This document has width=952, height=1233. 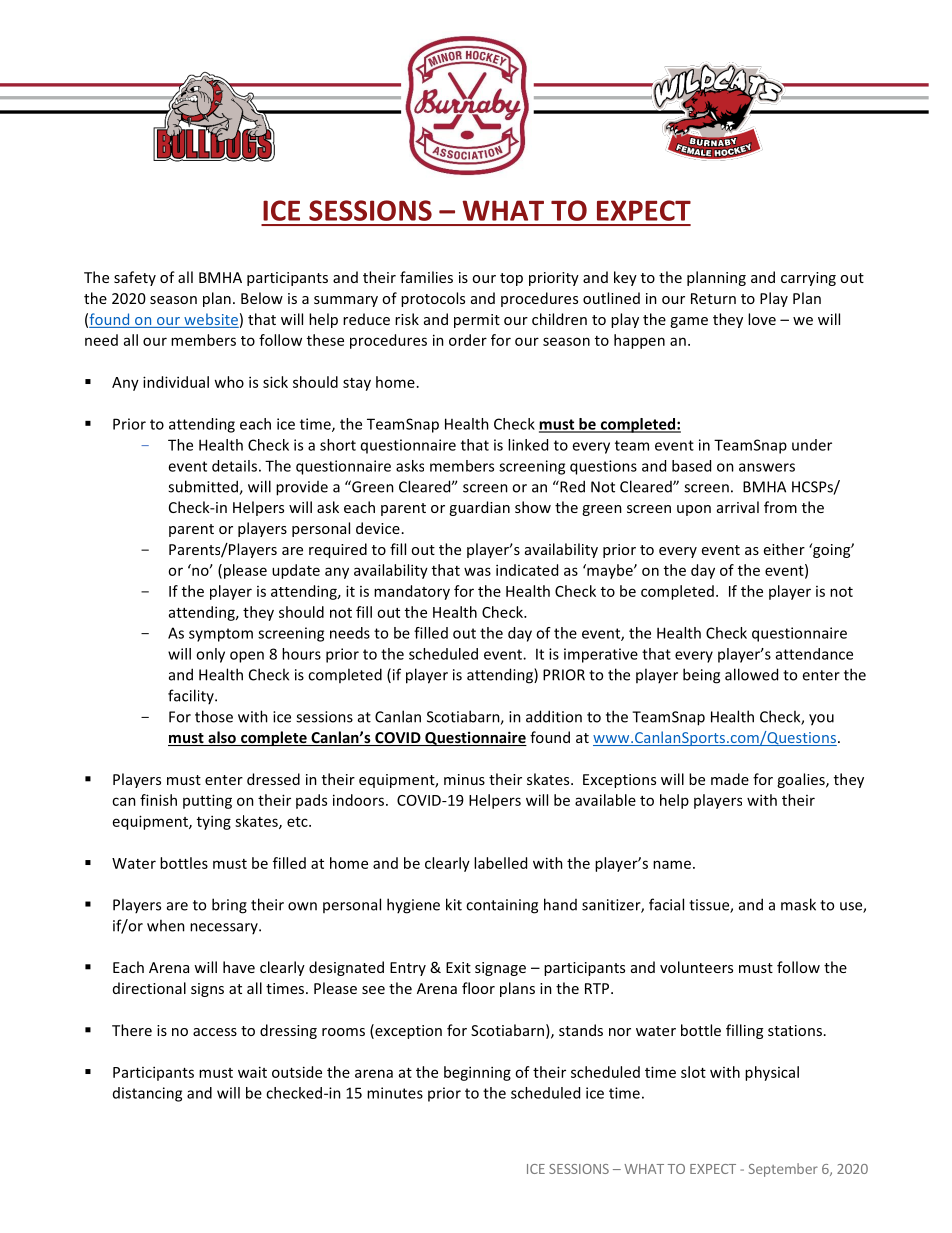 What do you see at coordinates (751, 674) in the document?
I see `allowed` at bounding box center [751, 674].
